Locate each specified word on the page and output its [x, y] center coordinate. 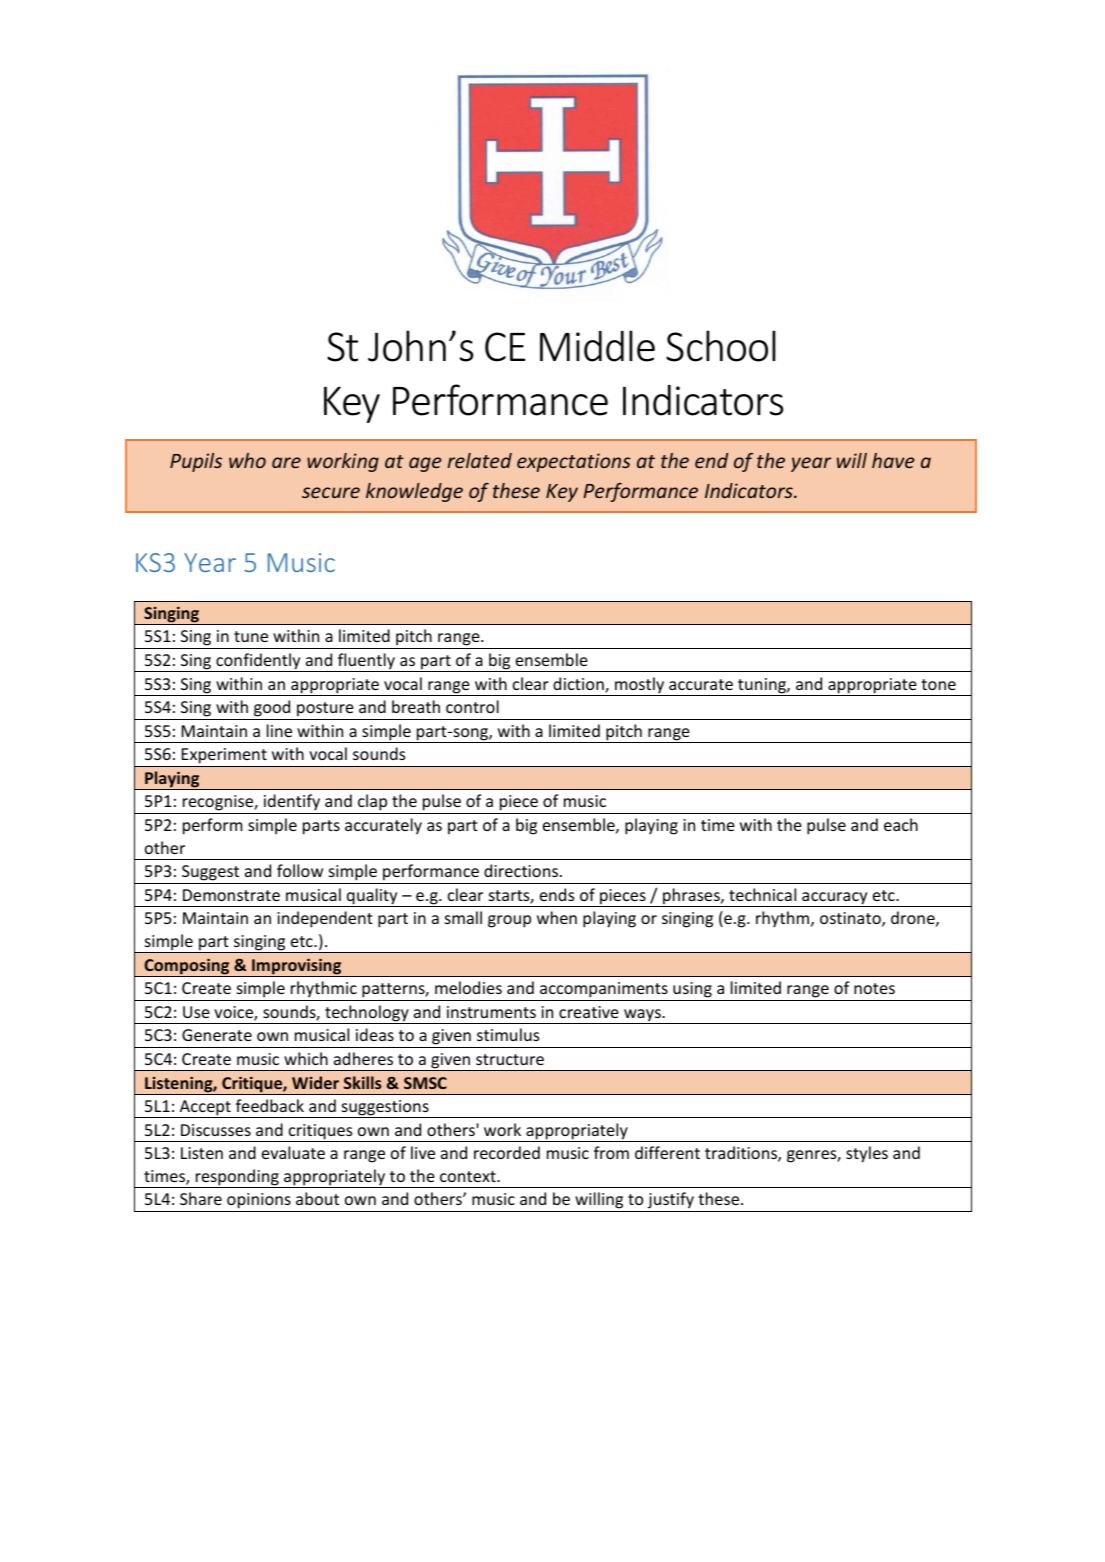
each [901, 824]
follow [300, 870]
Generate [217, 1035]
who [247, 460]
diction [579, 685]
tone [938, 684]
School [721, 346]
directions [522, 870]
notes [874, 988]
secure [331, 492]
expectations [574, 462]
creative [589, 1012]
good [272, 708]
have [893, 460]
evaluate [293, 1152]
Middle [597, 346]
